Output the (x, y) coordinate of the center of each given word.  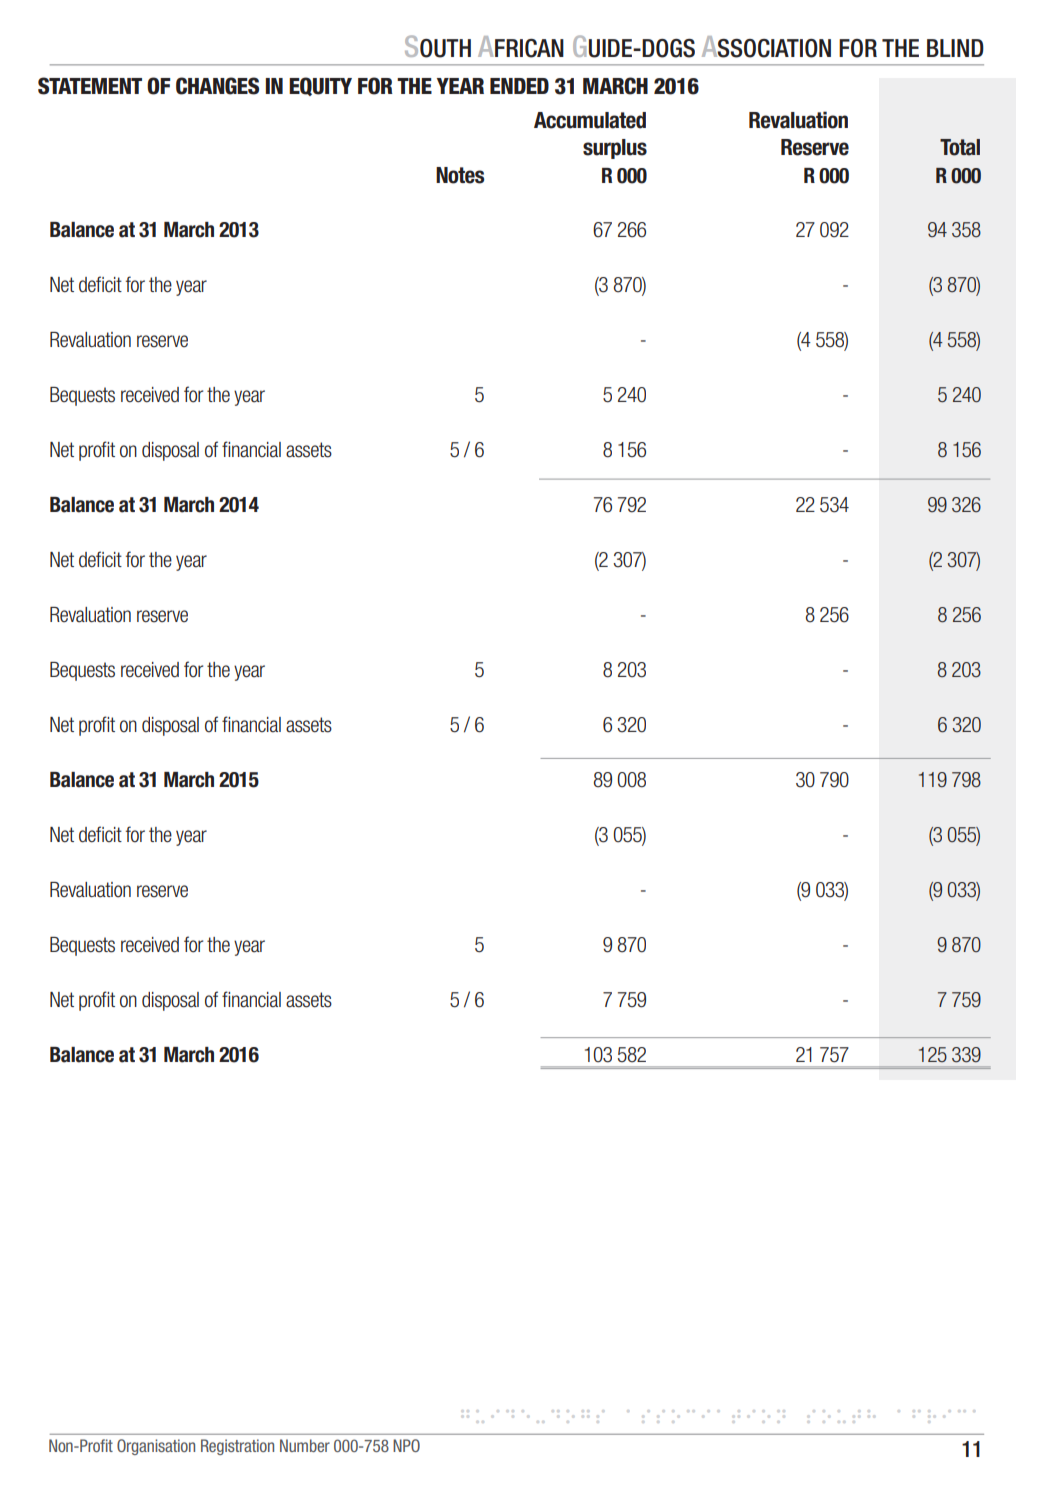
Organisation (156, 1447)
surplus (615, 149)
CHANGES (217, 86)
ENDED (519, 86)
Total (960, 147)
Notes (460, 175)
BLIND (955, 48)
